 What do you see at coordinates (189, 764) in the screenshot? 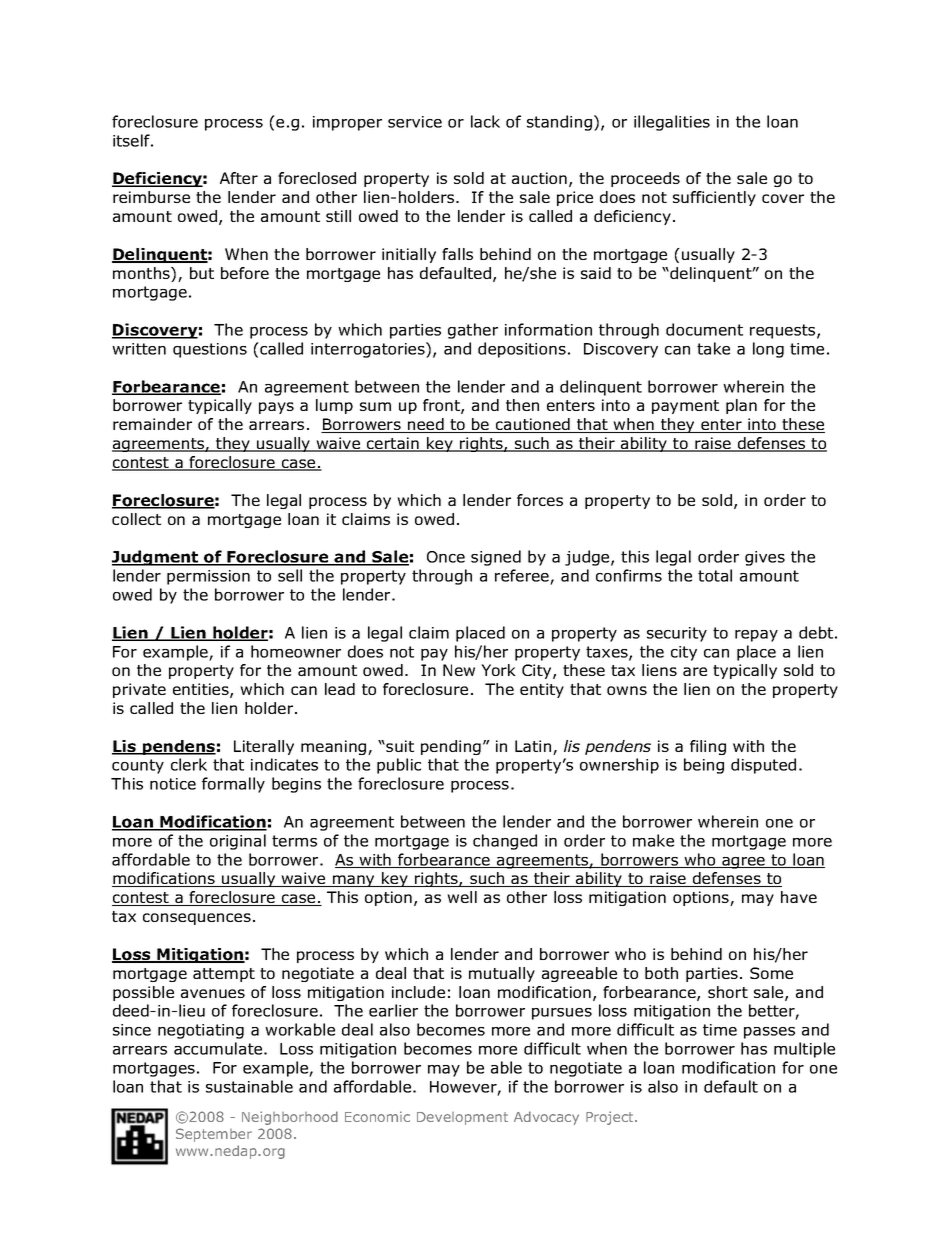
I see `clerk` at bounding box center [189, 764].
